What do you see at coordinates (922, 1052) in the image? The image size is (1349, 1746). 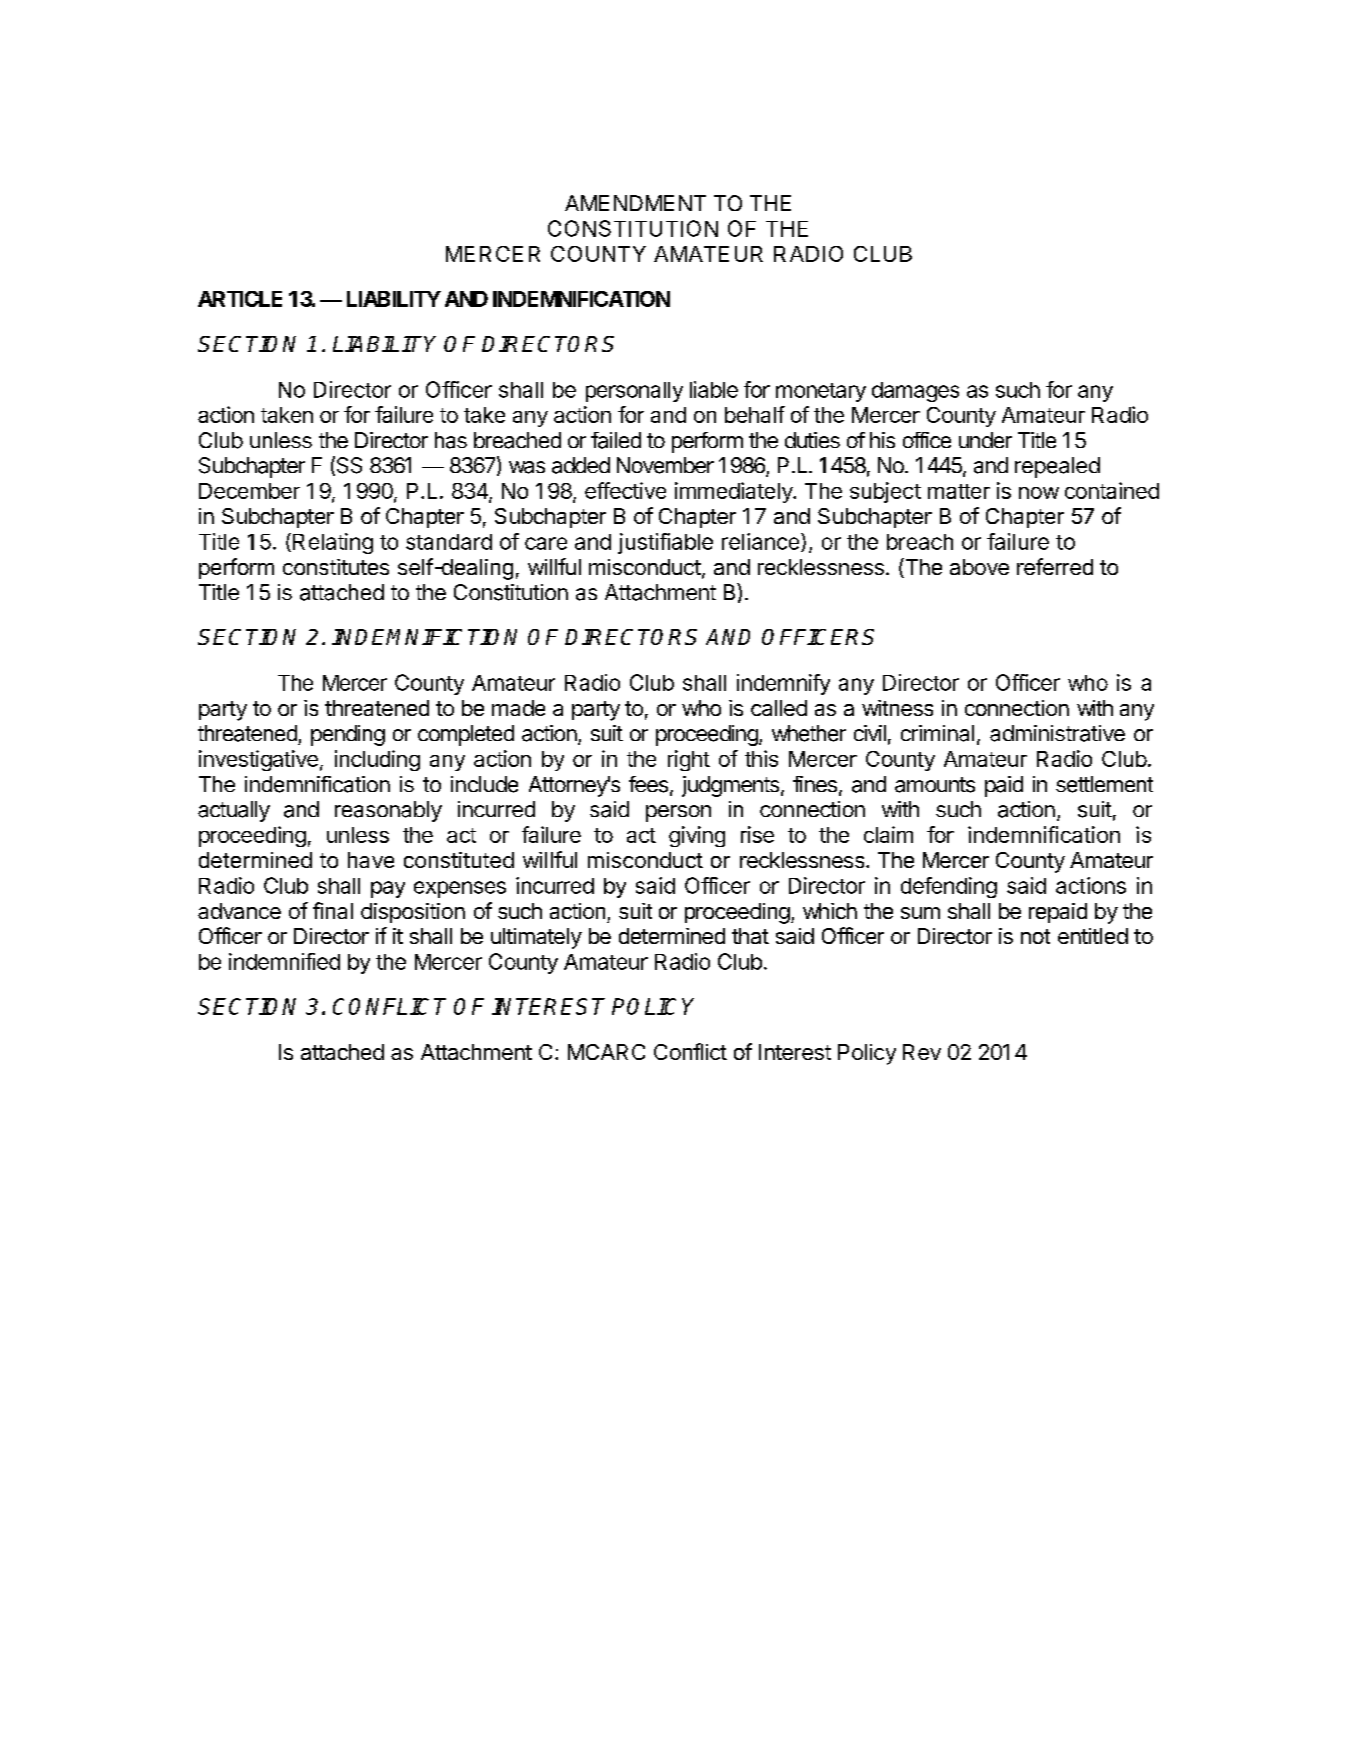 I see `Rev` at bounding box center [922, 1052].
